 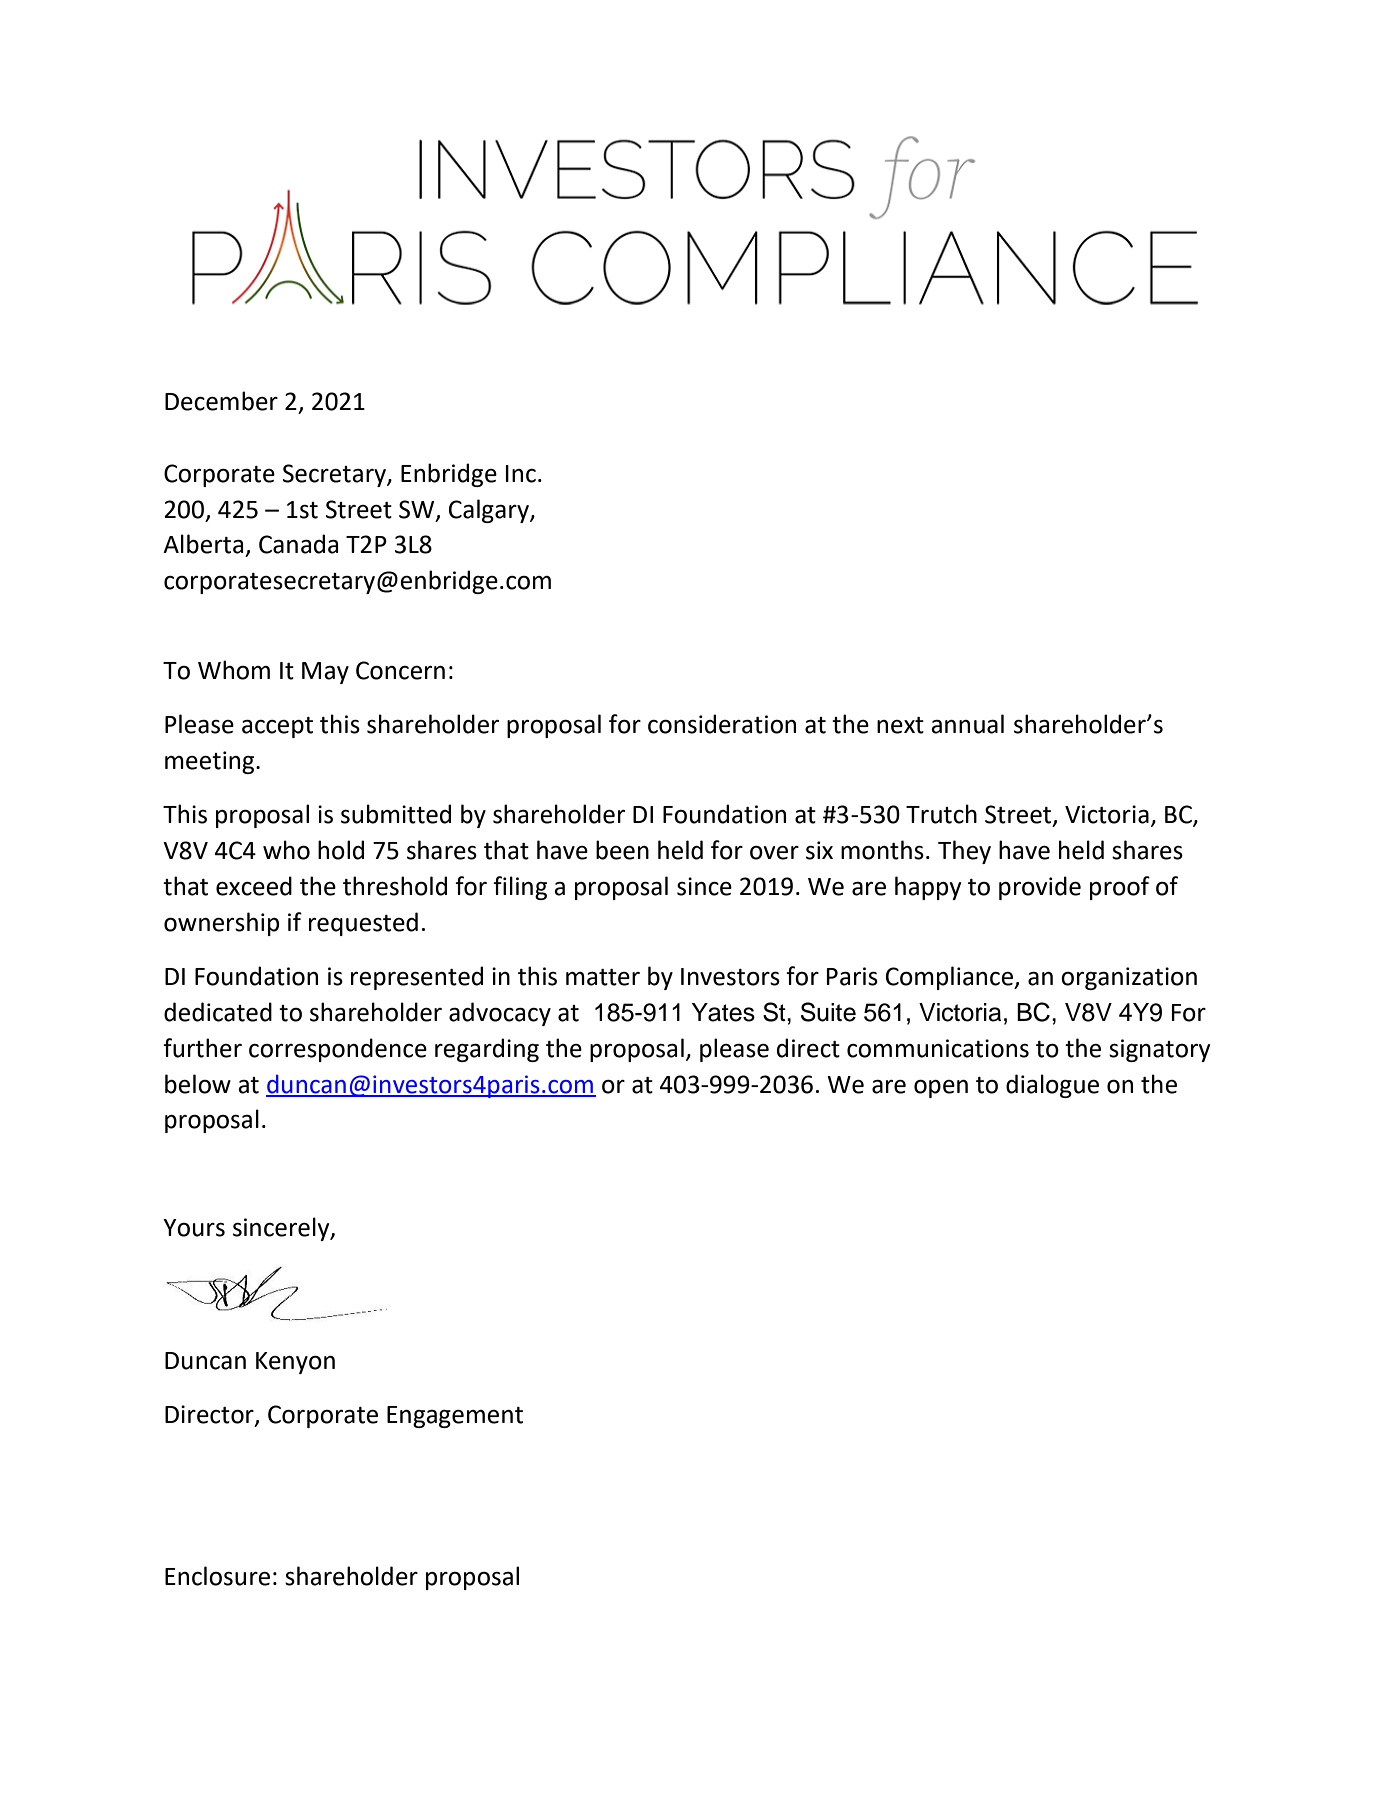 What do you see at coordinates (490, 511) in the screenshot?
I see `Calgary` at bounding box center [490, 511].
